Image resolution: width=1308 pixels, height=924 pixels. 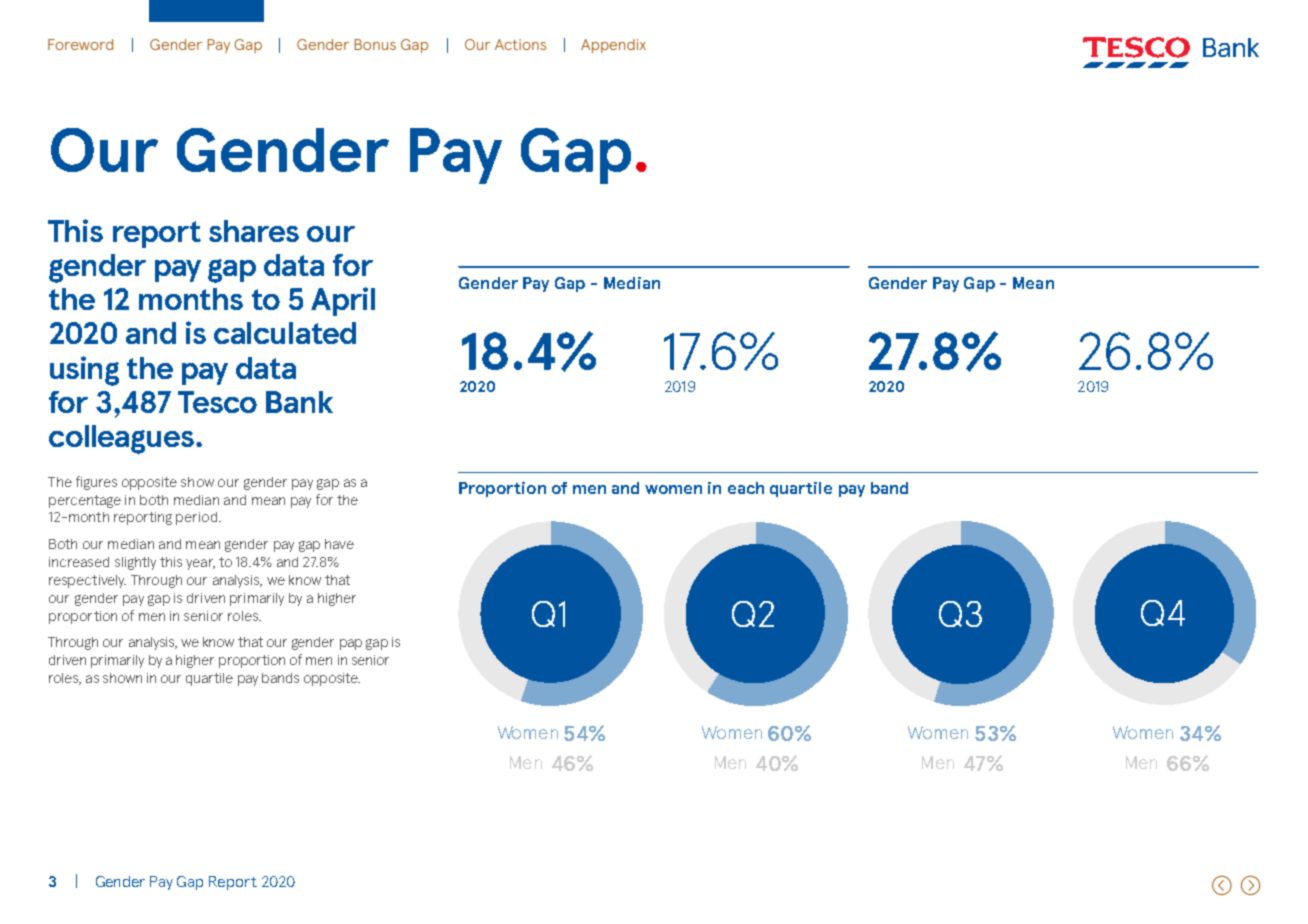 What do you see at coordinates (339, 544) in the screenshot?
I see `have` at bounding box center [339, 544].
